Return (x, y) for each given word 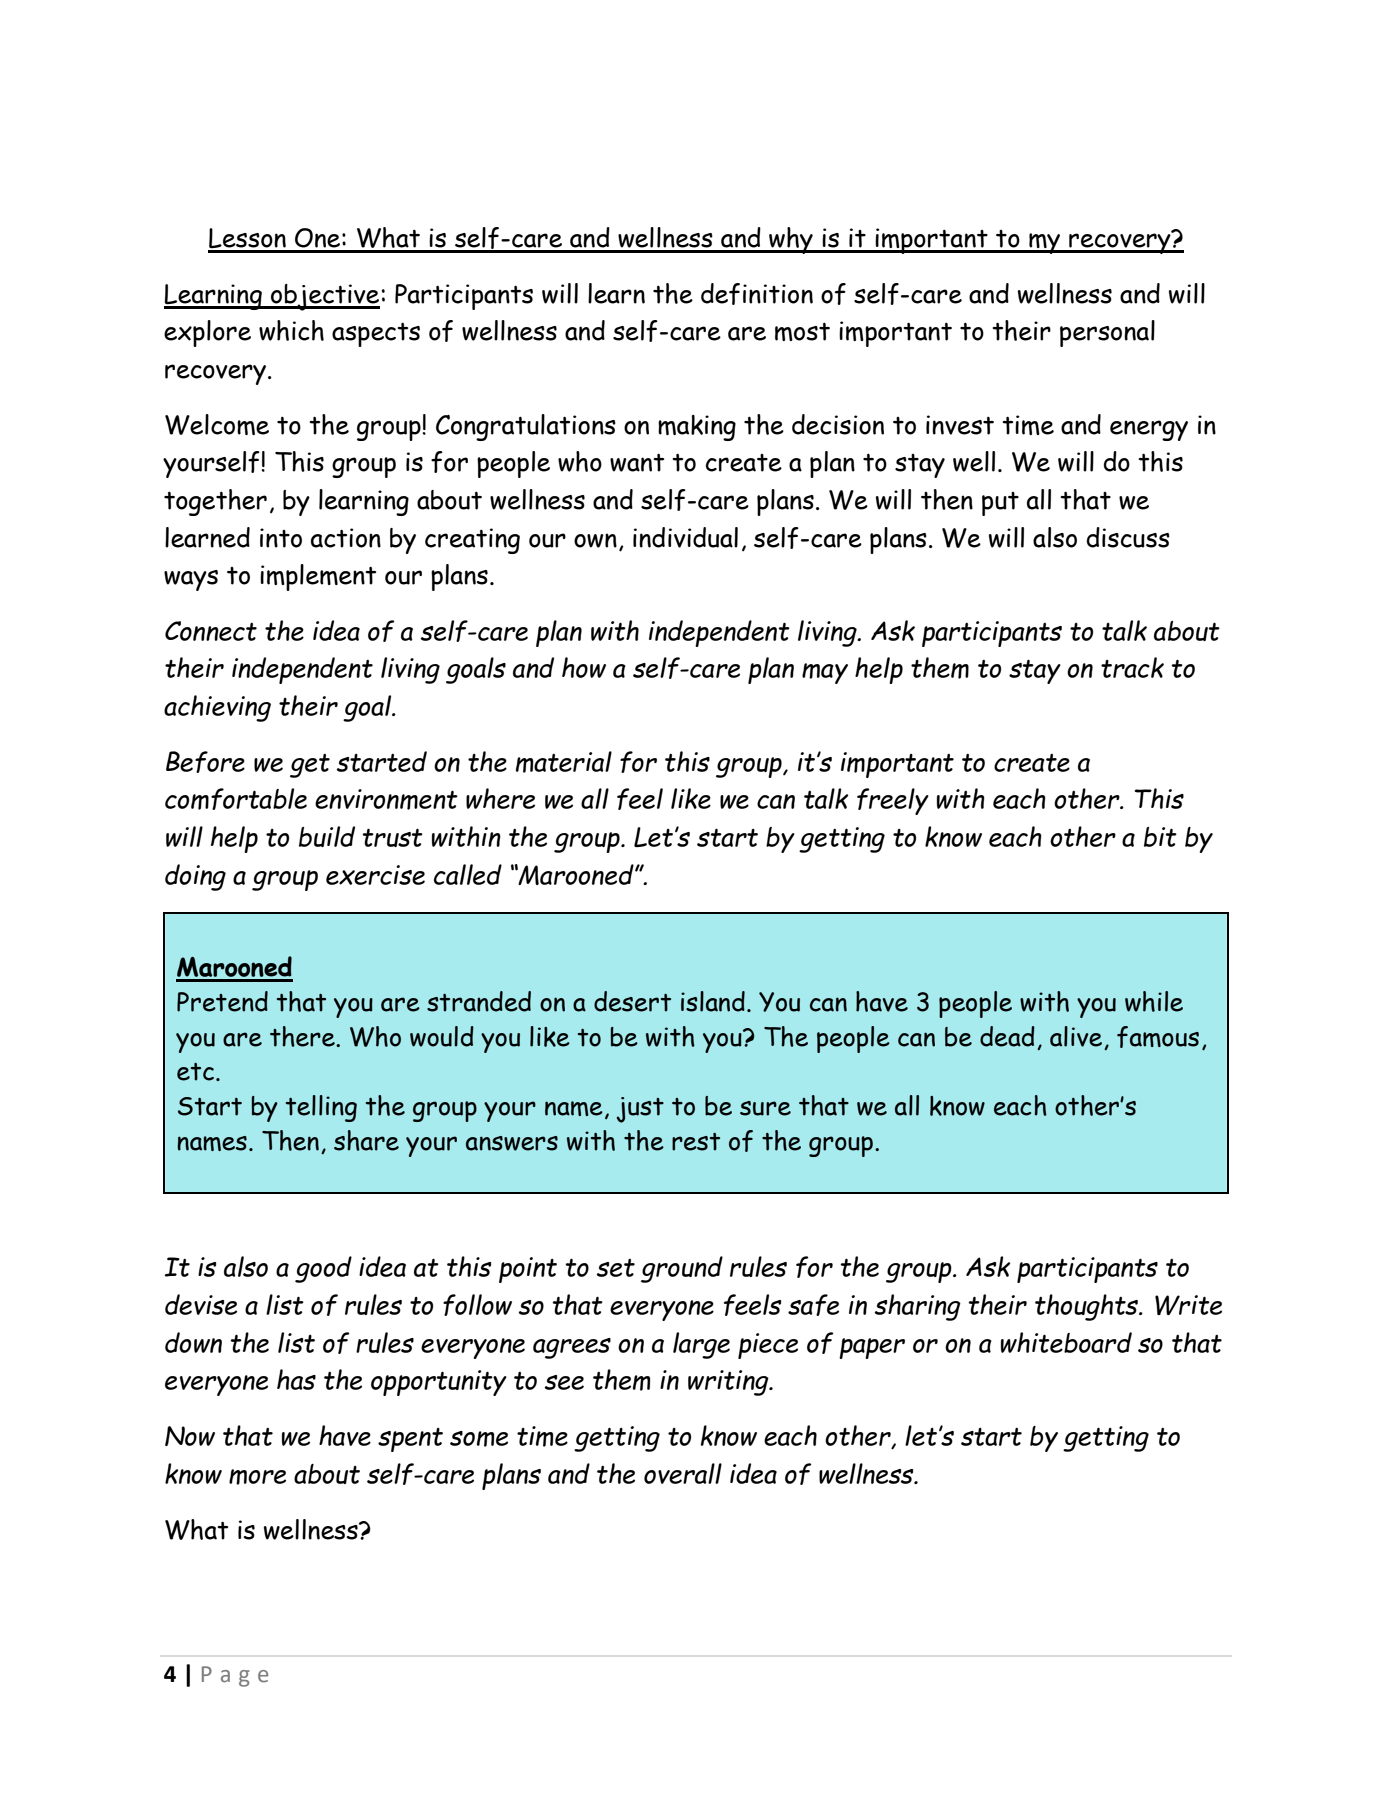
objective (324, 297)
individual (685, 537)
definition (757, 294)
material (564, 762)
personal (1107, 333)
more (257, 1477)
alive (1076, 1036)
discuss (1128, 537)
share (366, 1140)
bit (1160, 837)
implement (318, 577)
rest (696, 1142)
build (327, 836)
